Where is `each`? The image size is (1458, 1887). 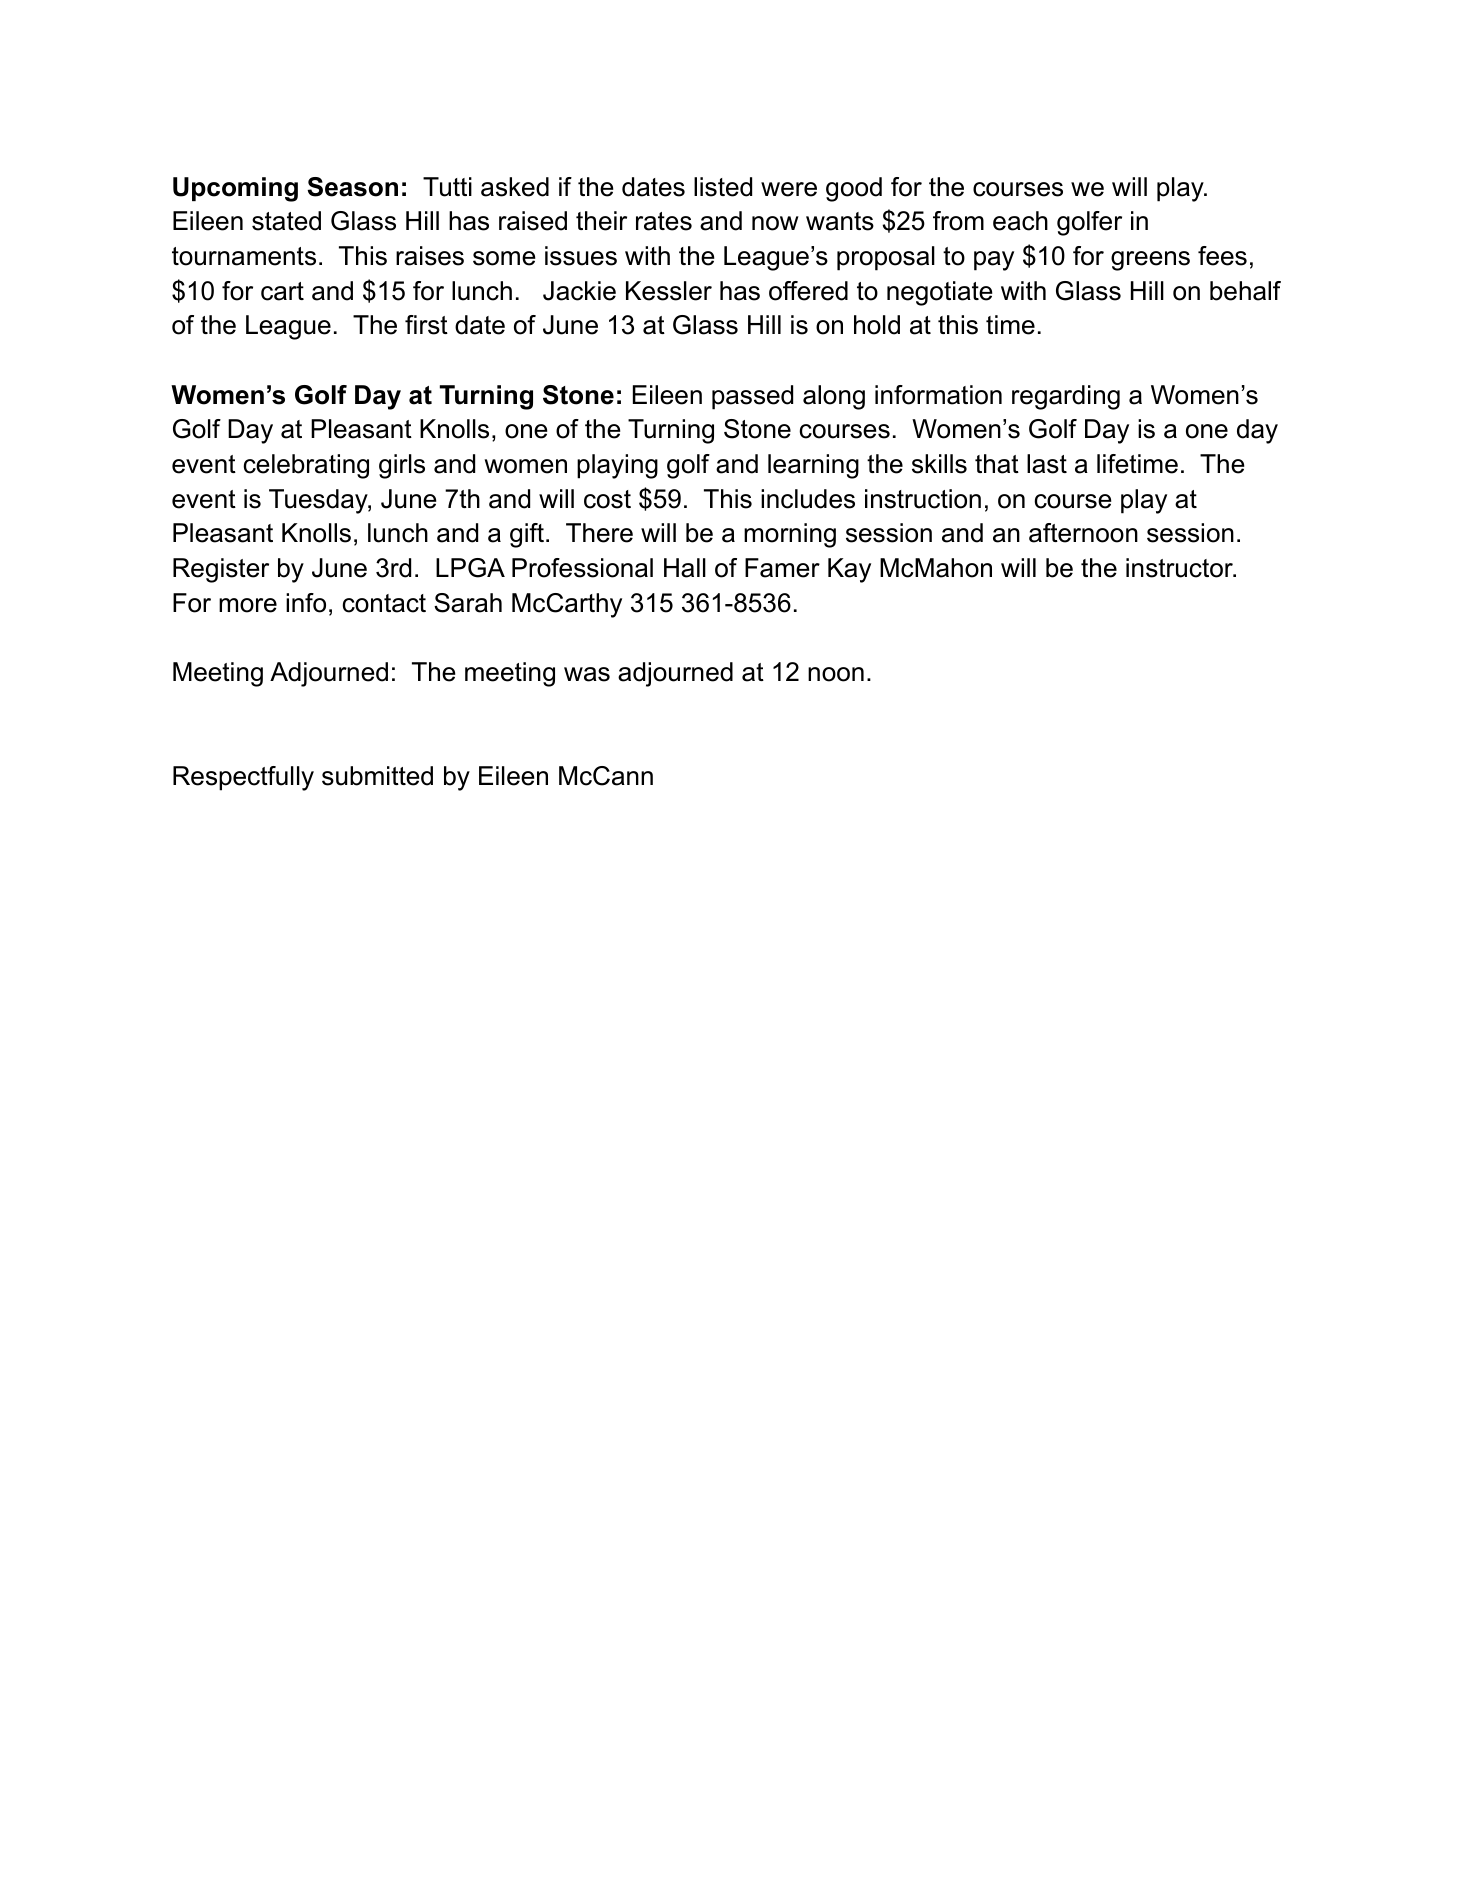 each is located at coordinates (1020, 221).
